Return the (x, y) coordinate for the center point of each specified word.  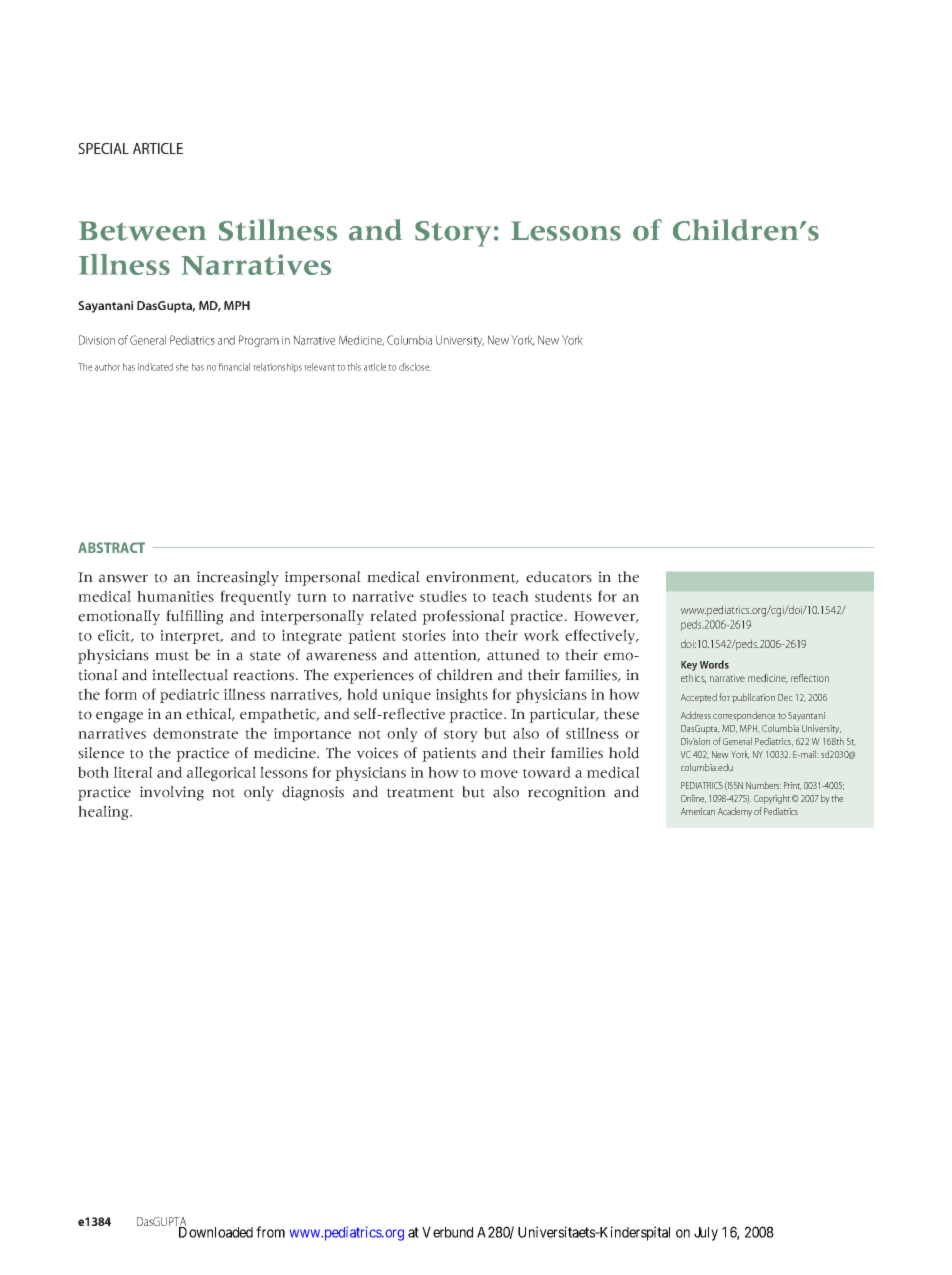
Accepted (699, 698)
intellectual (190, 675)
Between (142, 231)
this (354, 367)
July (706, 1234)
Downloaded (214, 1231)
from (270, 1232)
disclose (415, 367)
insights (462, 695)
